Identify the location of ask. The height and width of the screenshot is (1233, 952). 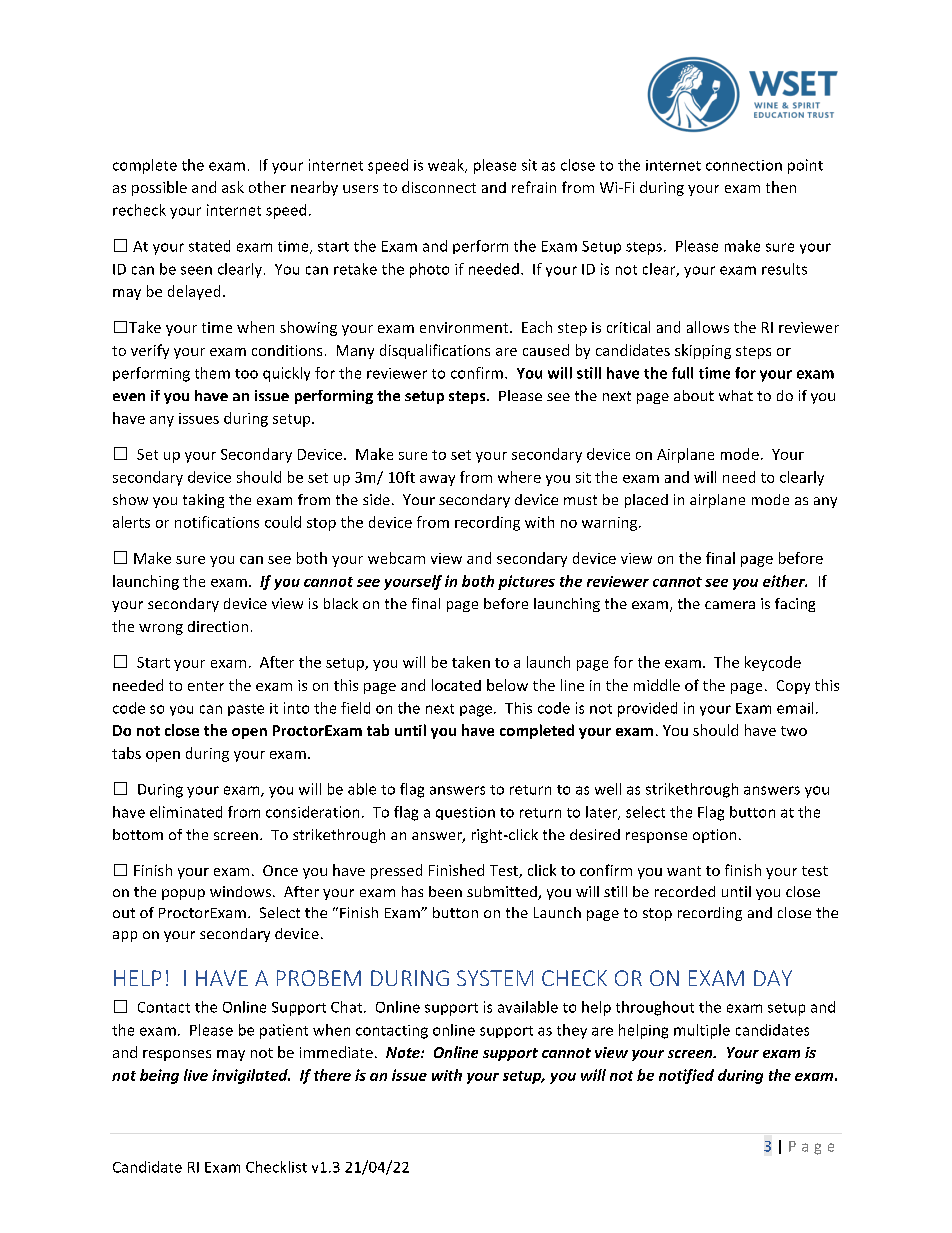
(233, 187).
